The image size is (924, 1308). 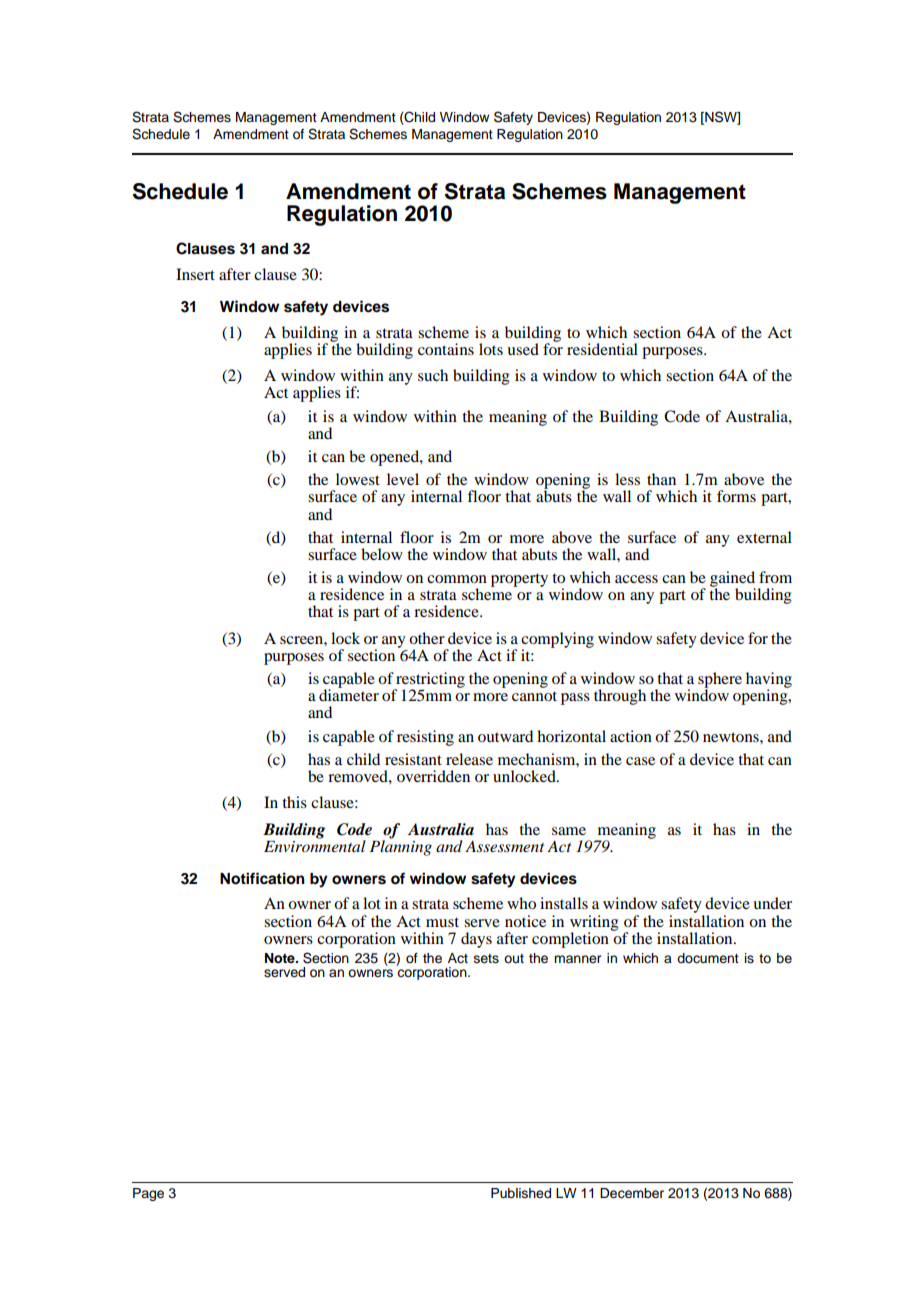 I want to click on residential, so click(x=602, y=349).
